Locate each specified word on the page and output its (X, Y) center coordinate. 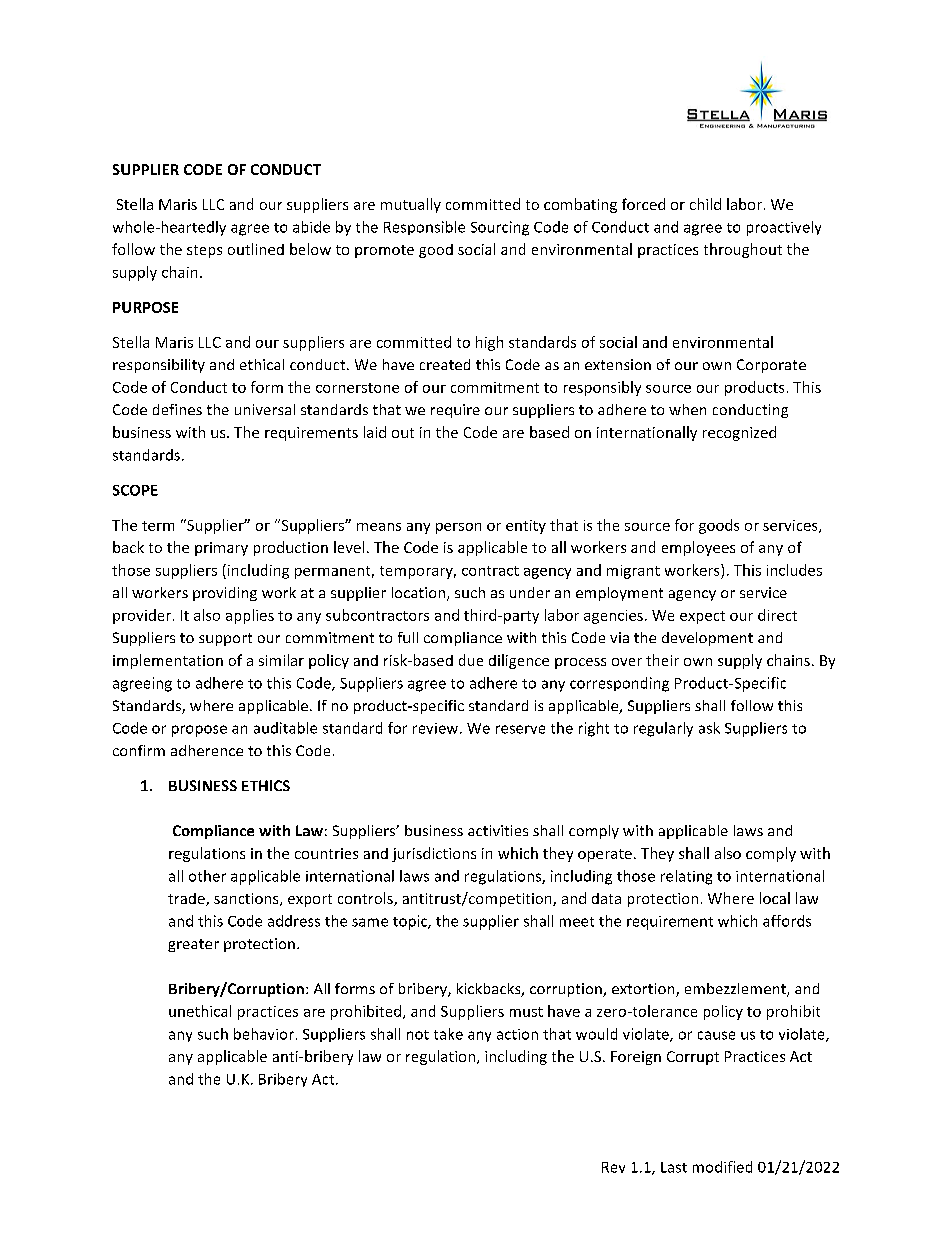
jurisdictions (434, 854)
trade (187, 899)
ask (709, 728)
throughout (743, 250)
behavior (264, 1034)
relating (686, 877)
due (471, 660)
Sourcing (500, 228)
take (448, 1034)
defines (177, 409)
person (458, 528)
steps (204, 251)
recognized (739, 433)
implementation (168, 661)
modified (722, 1167)
